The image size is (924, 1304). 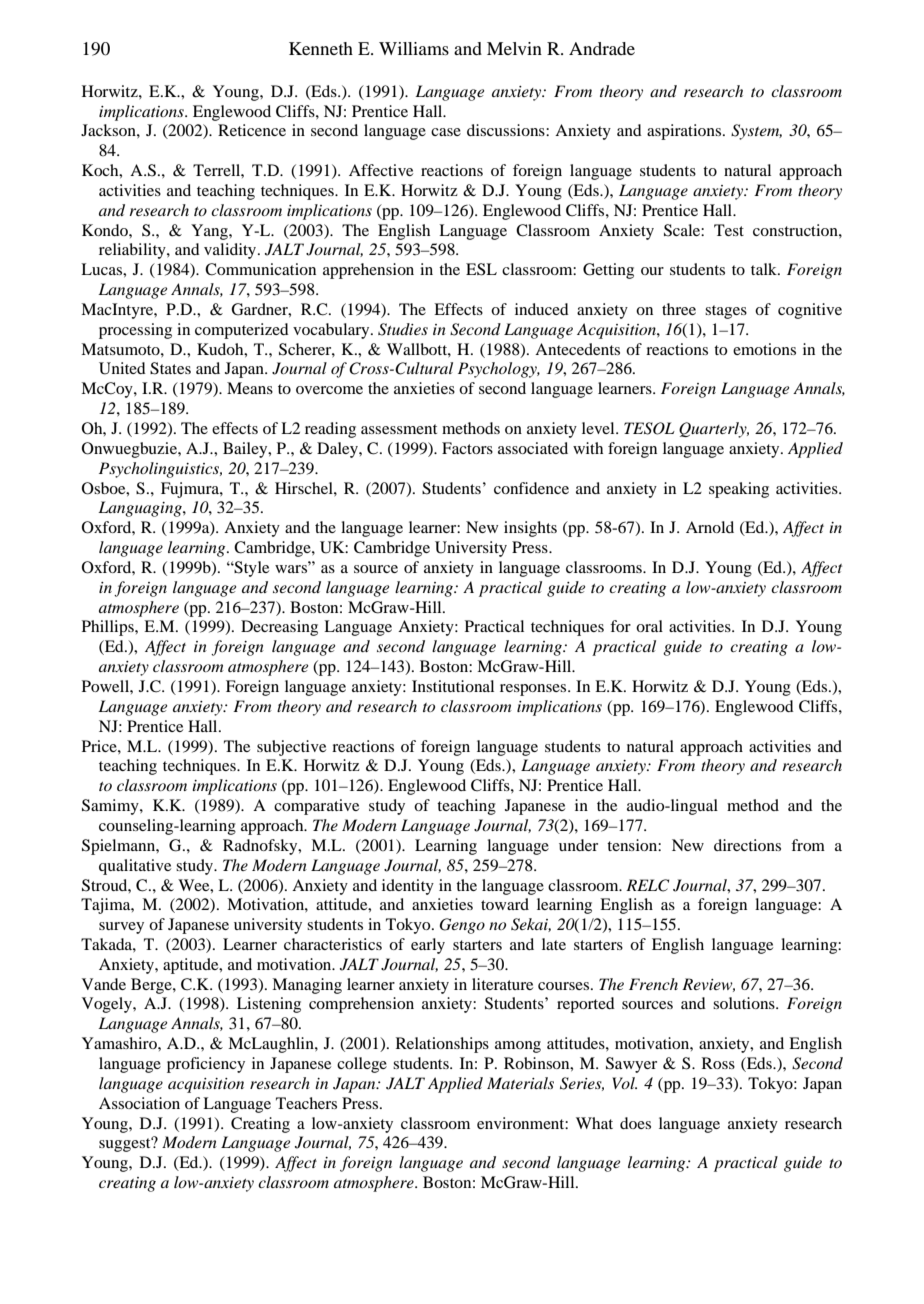 I want to click on does, so click(x=635, y=1123).
